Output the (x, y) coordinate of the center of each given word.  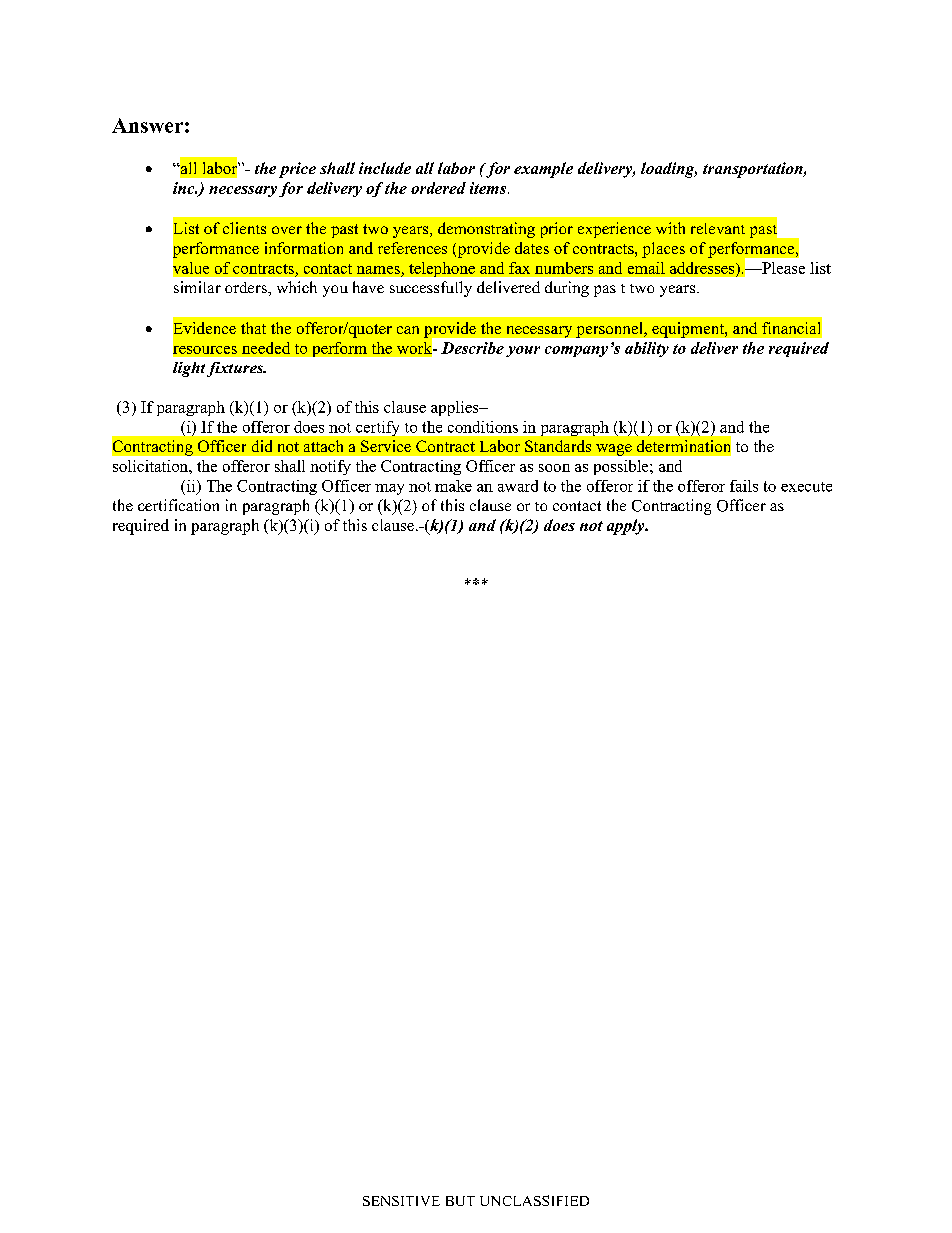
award (518, 486)
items (489, 188)
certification (178, 505)
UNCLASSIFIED (534, 1200)
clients (244, 228)
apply (627, 527)
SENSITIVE (401, 1201)
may (389, 489)
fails (744, 486)
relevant (718, 228)
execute (806, 487)
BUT (460, 1201)
